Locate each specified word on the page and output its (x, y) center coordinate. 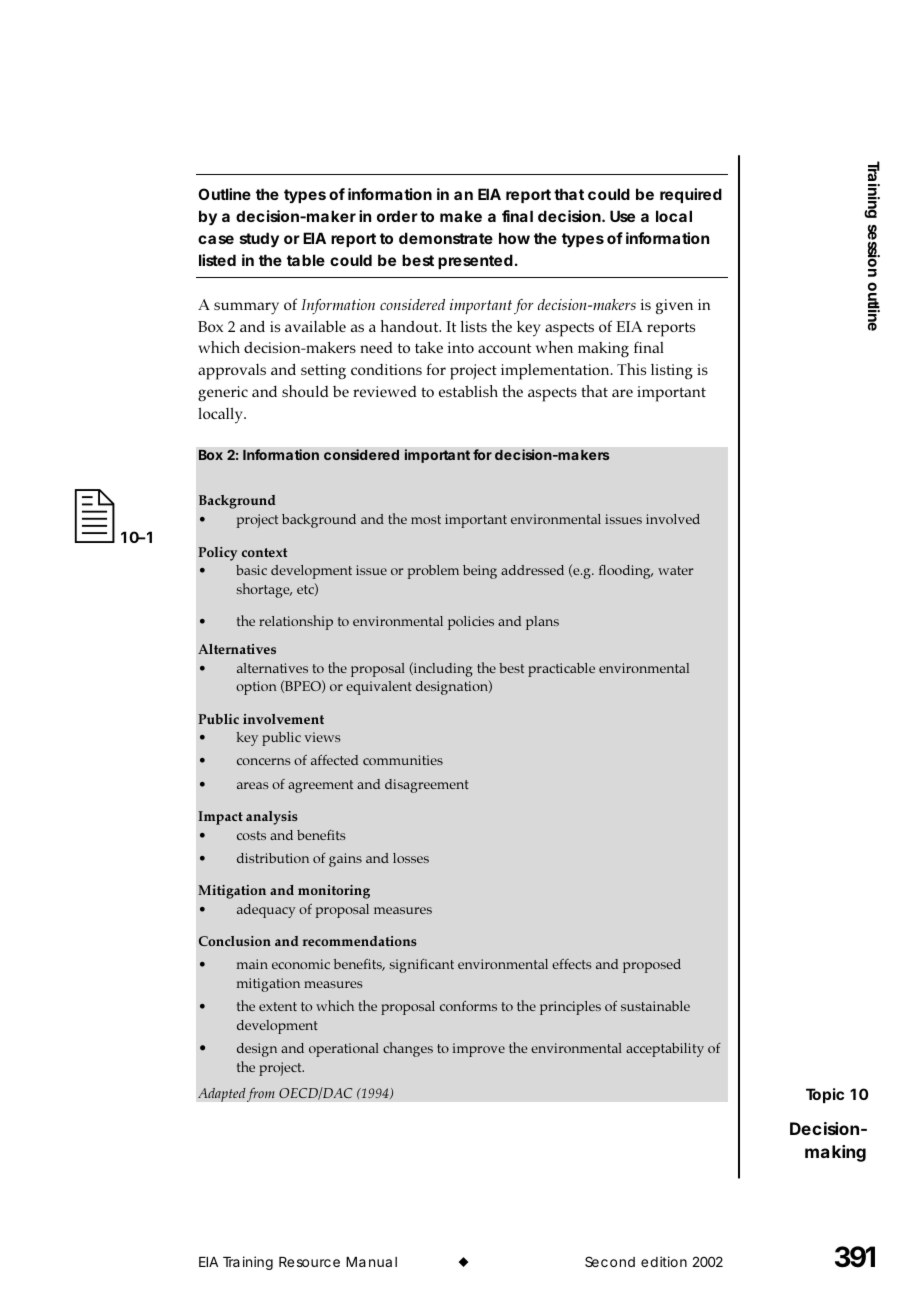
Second (610, 1261)
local (674, 216)
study (259, 240)
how (514, 238)
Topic (825, 1095)
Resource (309, 1262)
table (306, 260)
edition (664, 1261)
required (691, 195)
